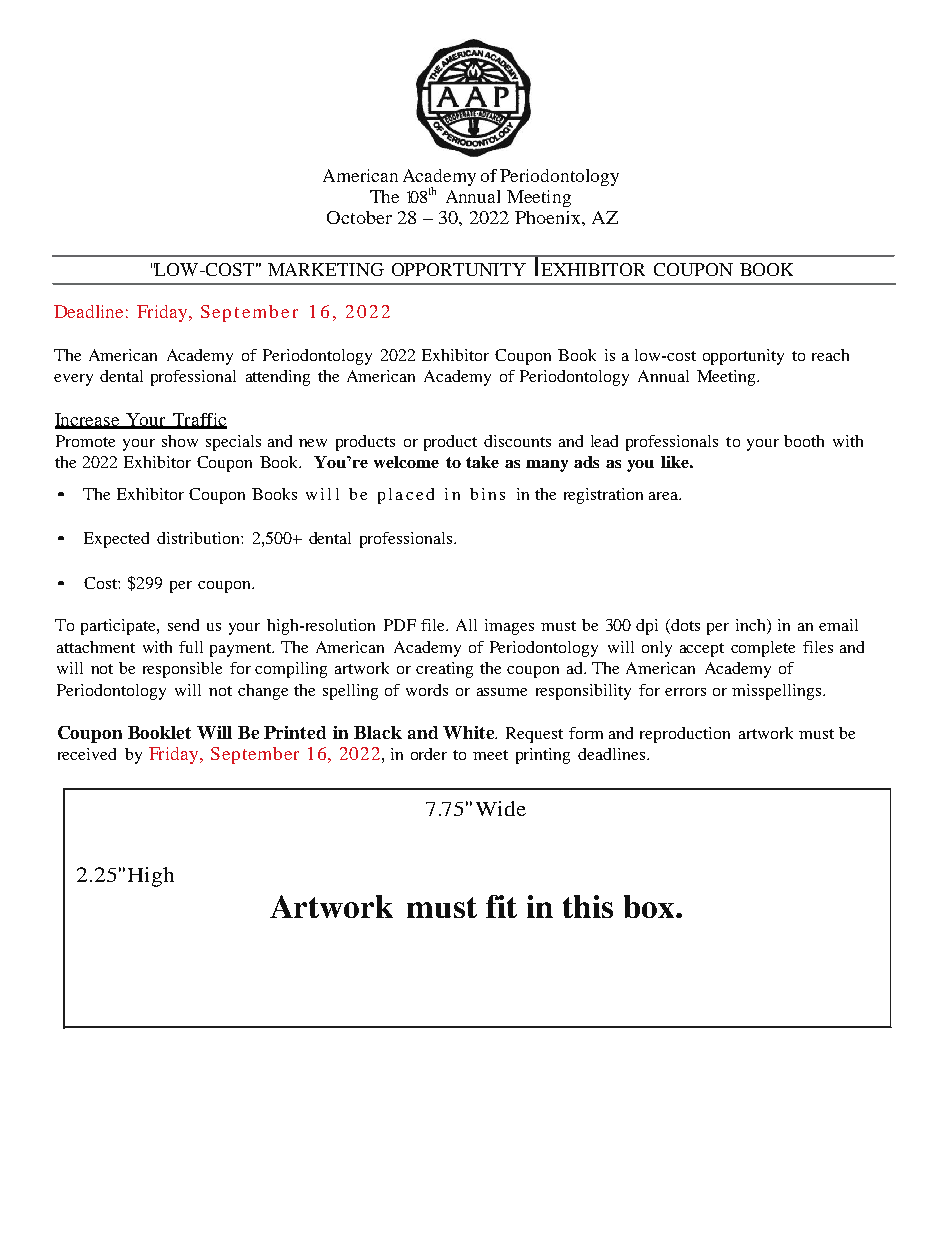  What do you see at coordinates (482, 462) in the document?
I see `take` at bounding box center [482, 462].
